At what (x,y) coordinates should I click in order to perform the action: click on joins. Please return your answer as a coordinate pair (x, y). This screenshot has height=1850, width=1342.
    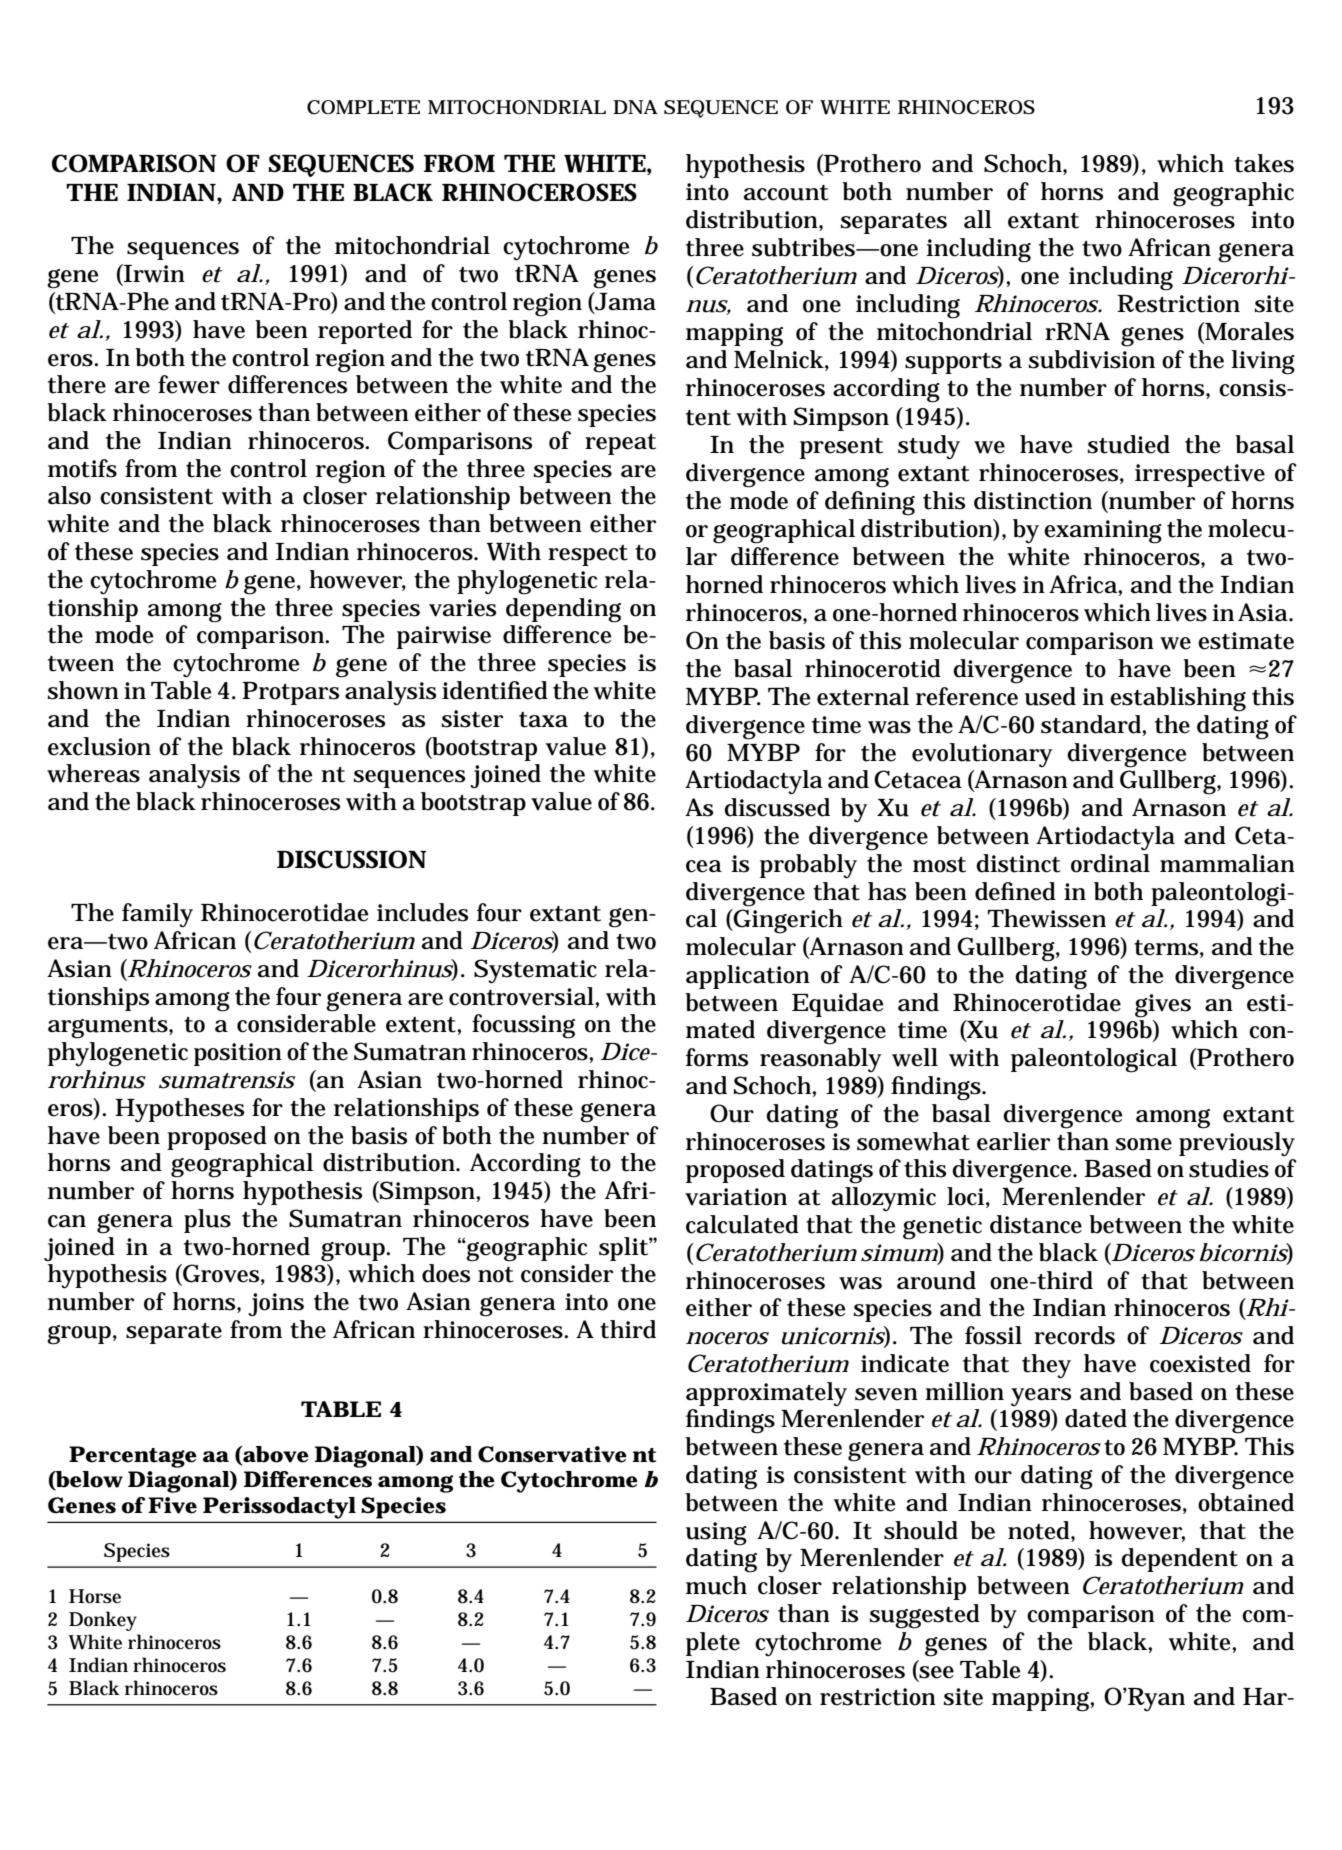
    Looking at the image, I should click on (276, 1305).
